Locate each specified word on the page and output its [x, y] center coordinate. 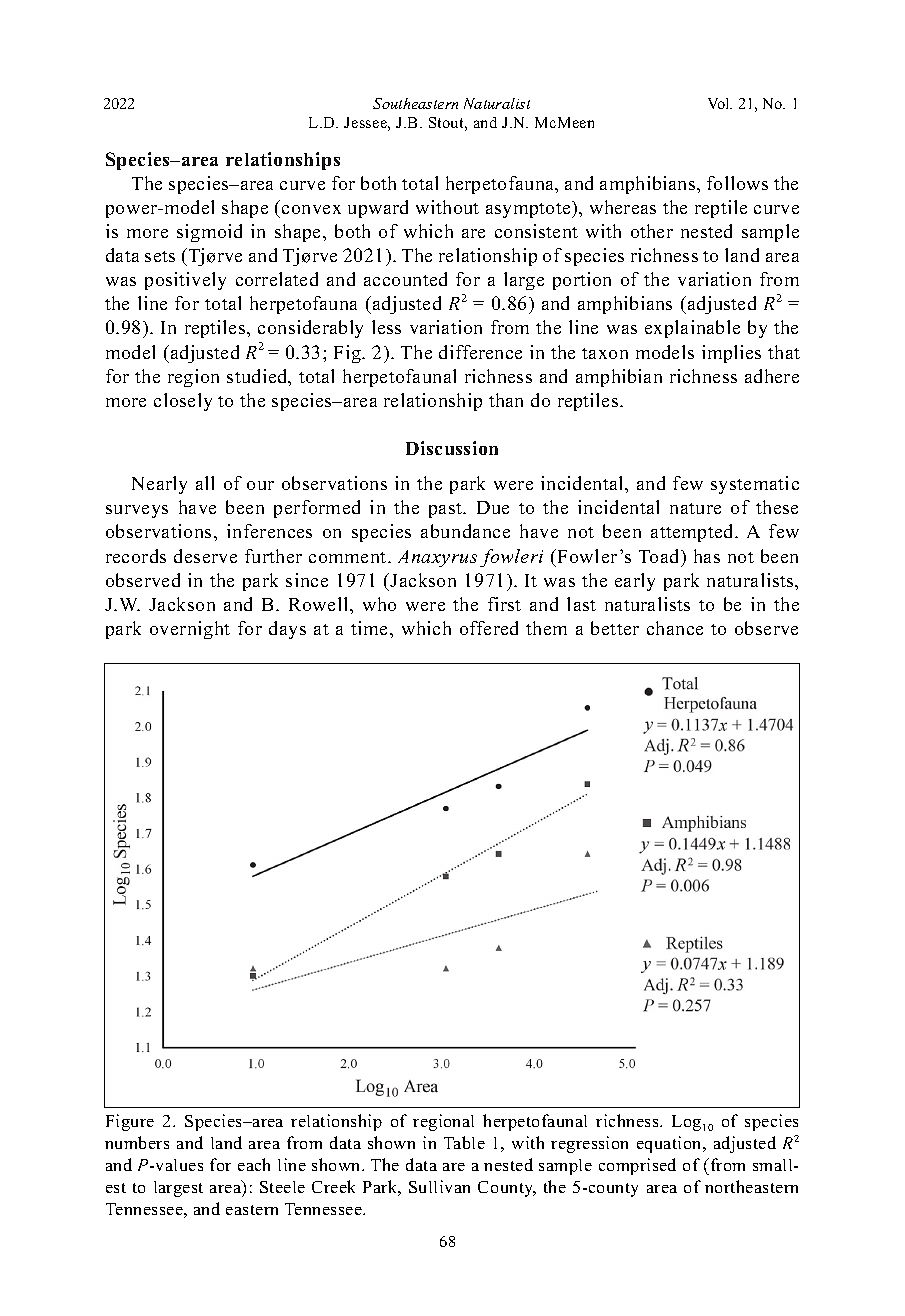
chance [675, 628]
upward [378, 209]
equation [670, 1144]
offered [489, 628]
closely [183, 402]
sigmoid [209, 233]
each [254, 1164]
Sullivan [439, 1186]
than [506, 400]
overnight [190, 630]
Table [464, 1142]
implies [731, 354]
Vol [720, 103]
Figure [130, 1122]
